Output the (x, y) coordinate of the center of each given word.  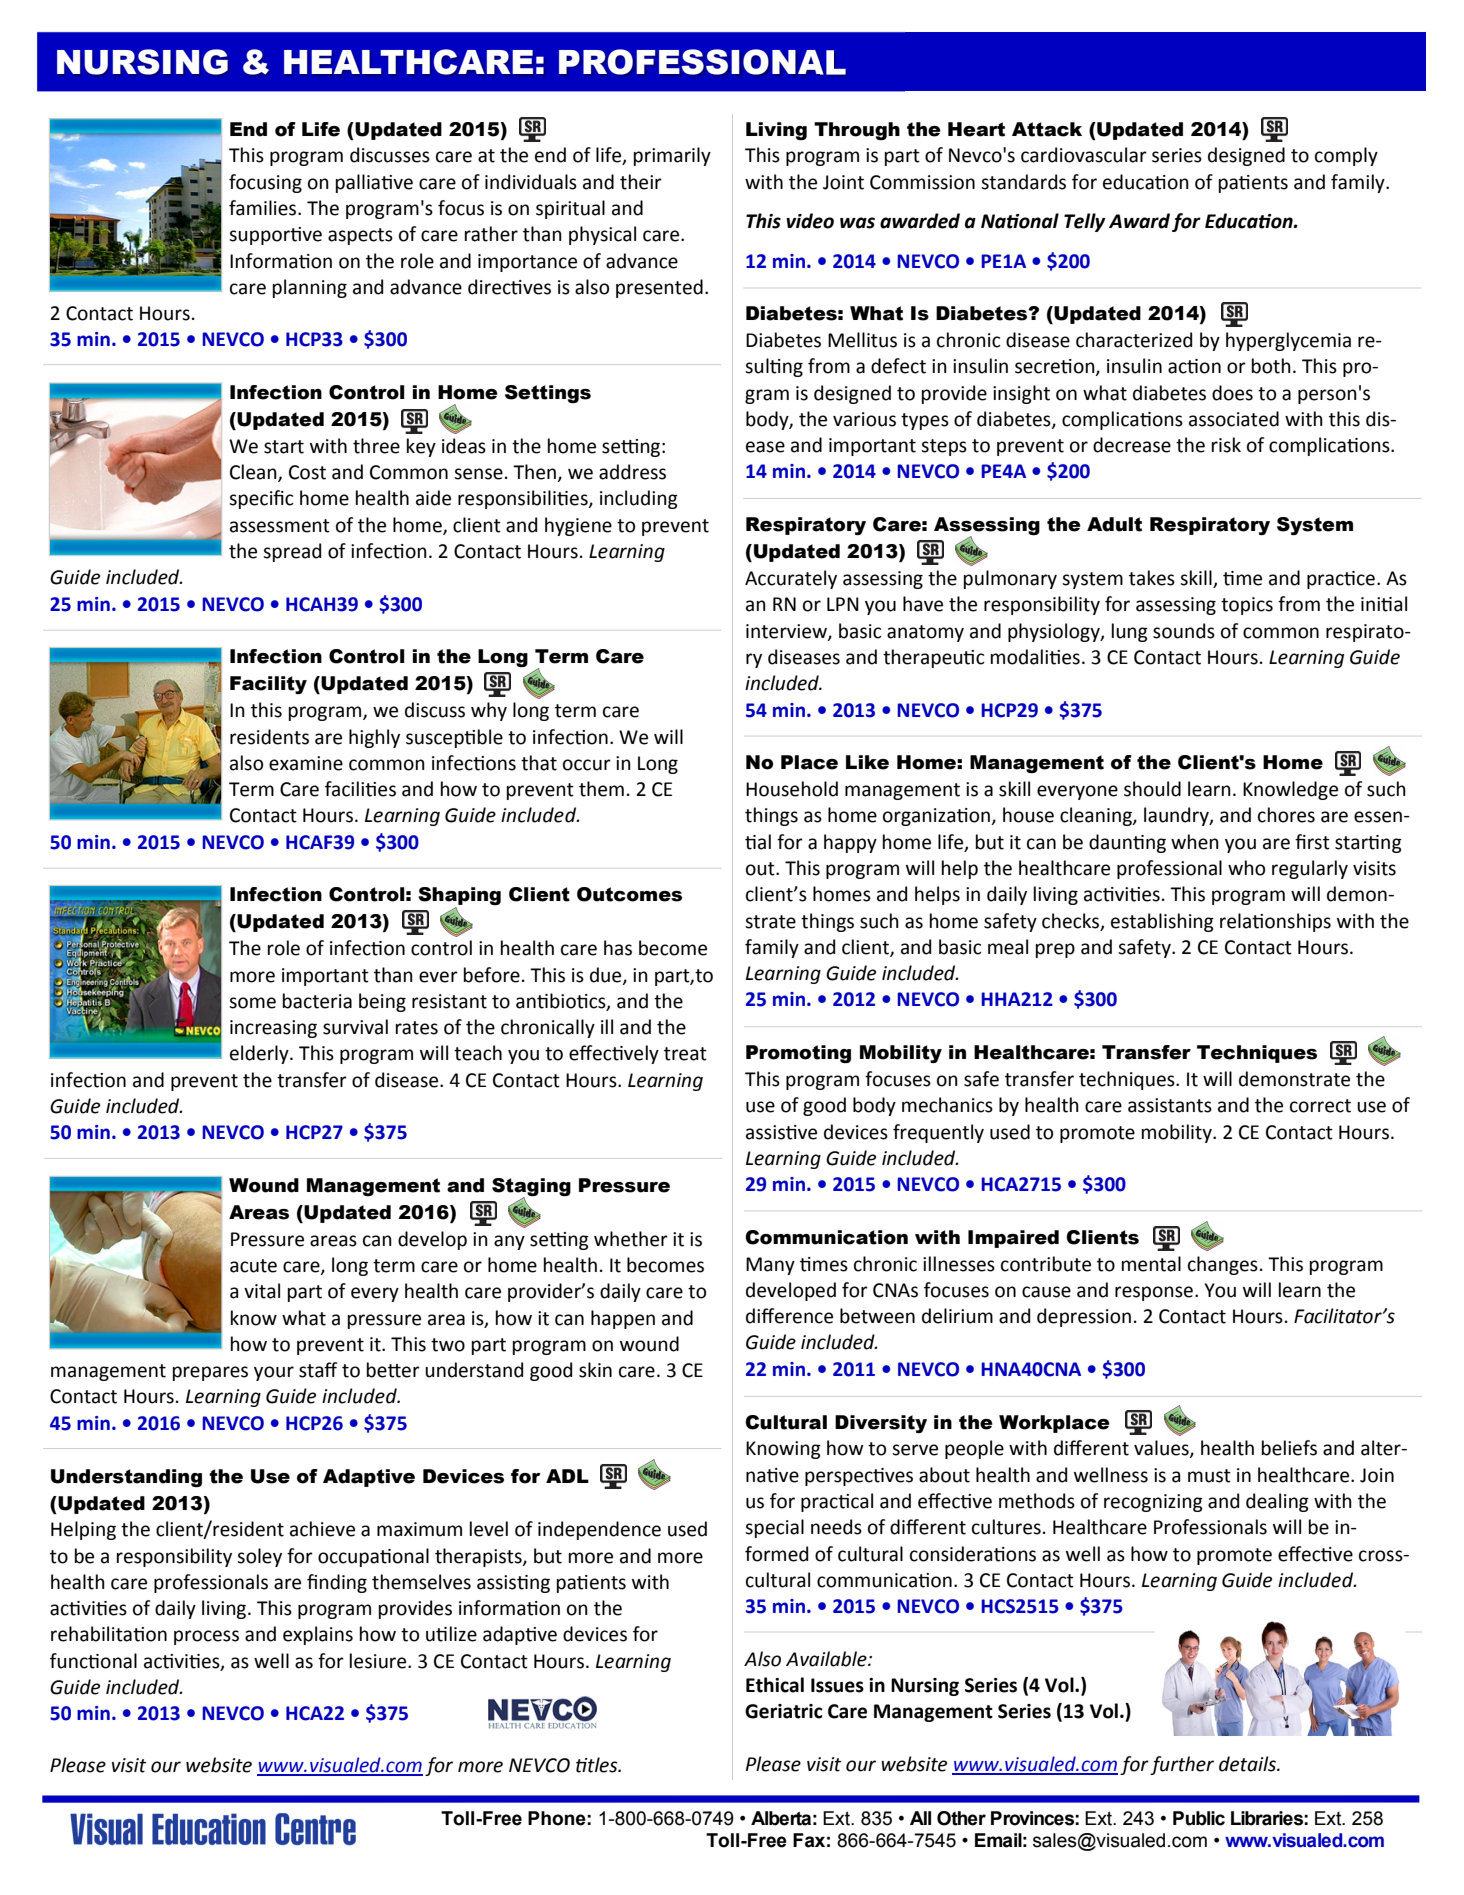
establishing (1162, 922)
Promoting (798, 1054)
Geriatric (784, 1711)
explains (318, 1635)
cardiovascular (1084, 155)
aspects (360, 236)
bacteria (317, 1001)
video (810, 221)
